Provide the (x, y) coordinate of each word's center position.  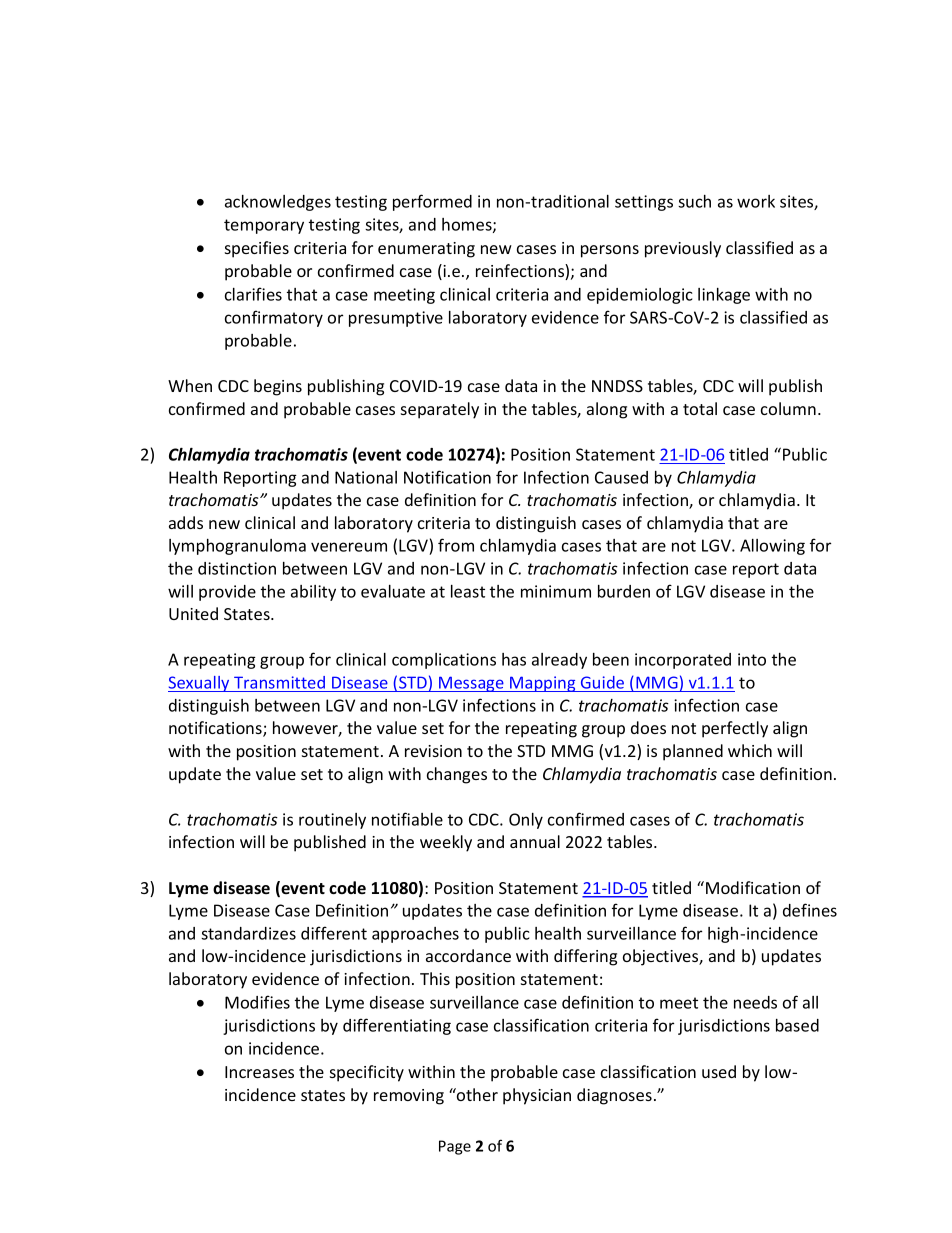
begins (278, 387)
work (756, 201)
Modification (753, 887)
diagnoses (614, 1096)
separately (440, 410)
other (476, 1094)
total (700, 408)
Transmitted (279, 682)
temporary (264, 226)
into (752, 659)
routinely (332, 821)
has (514, 659)
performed (432, 202)
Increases (259, 1072)
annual (535, 841)
